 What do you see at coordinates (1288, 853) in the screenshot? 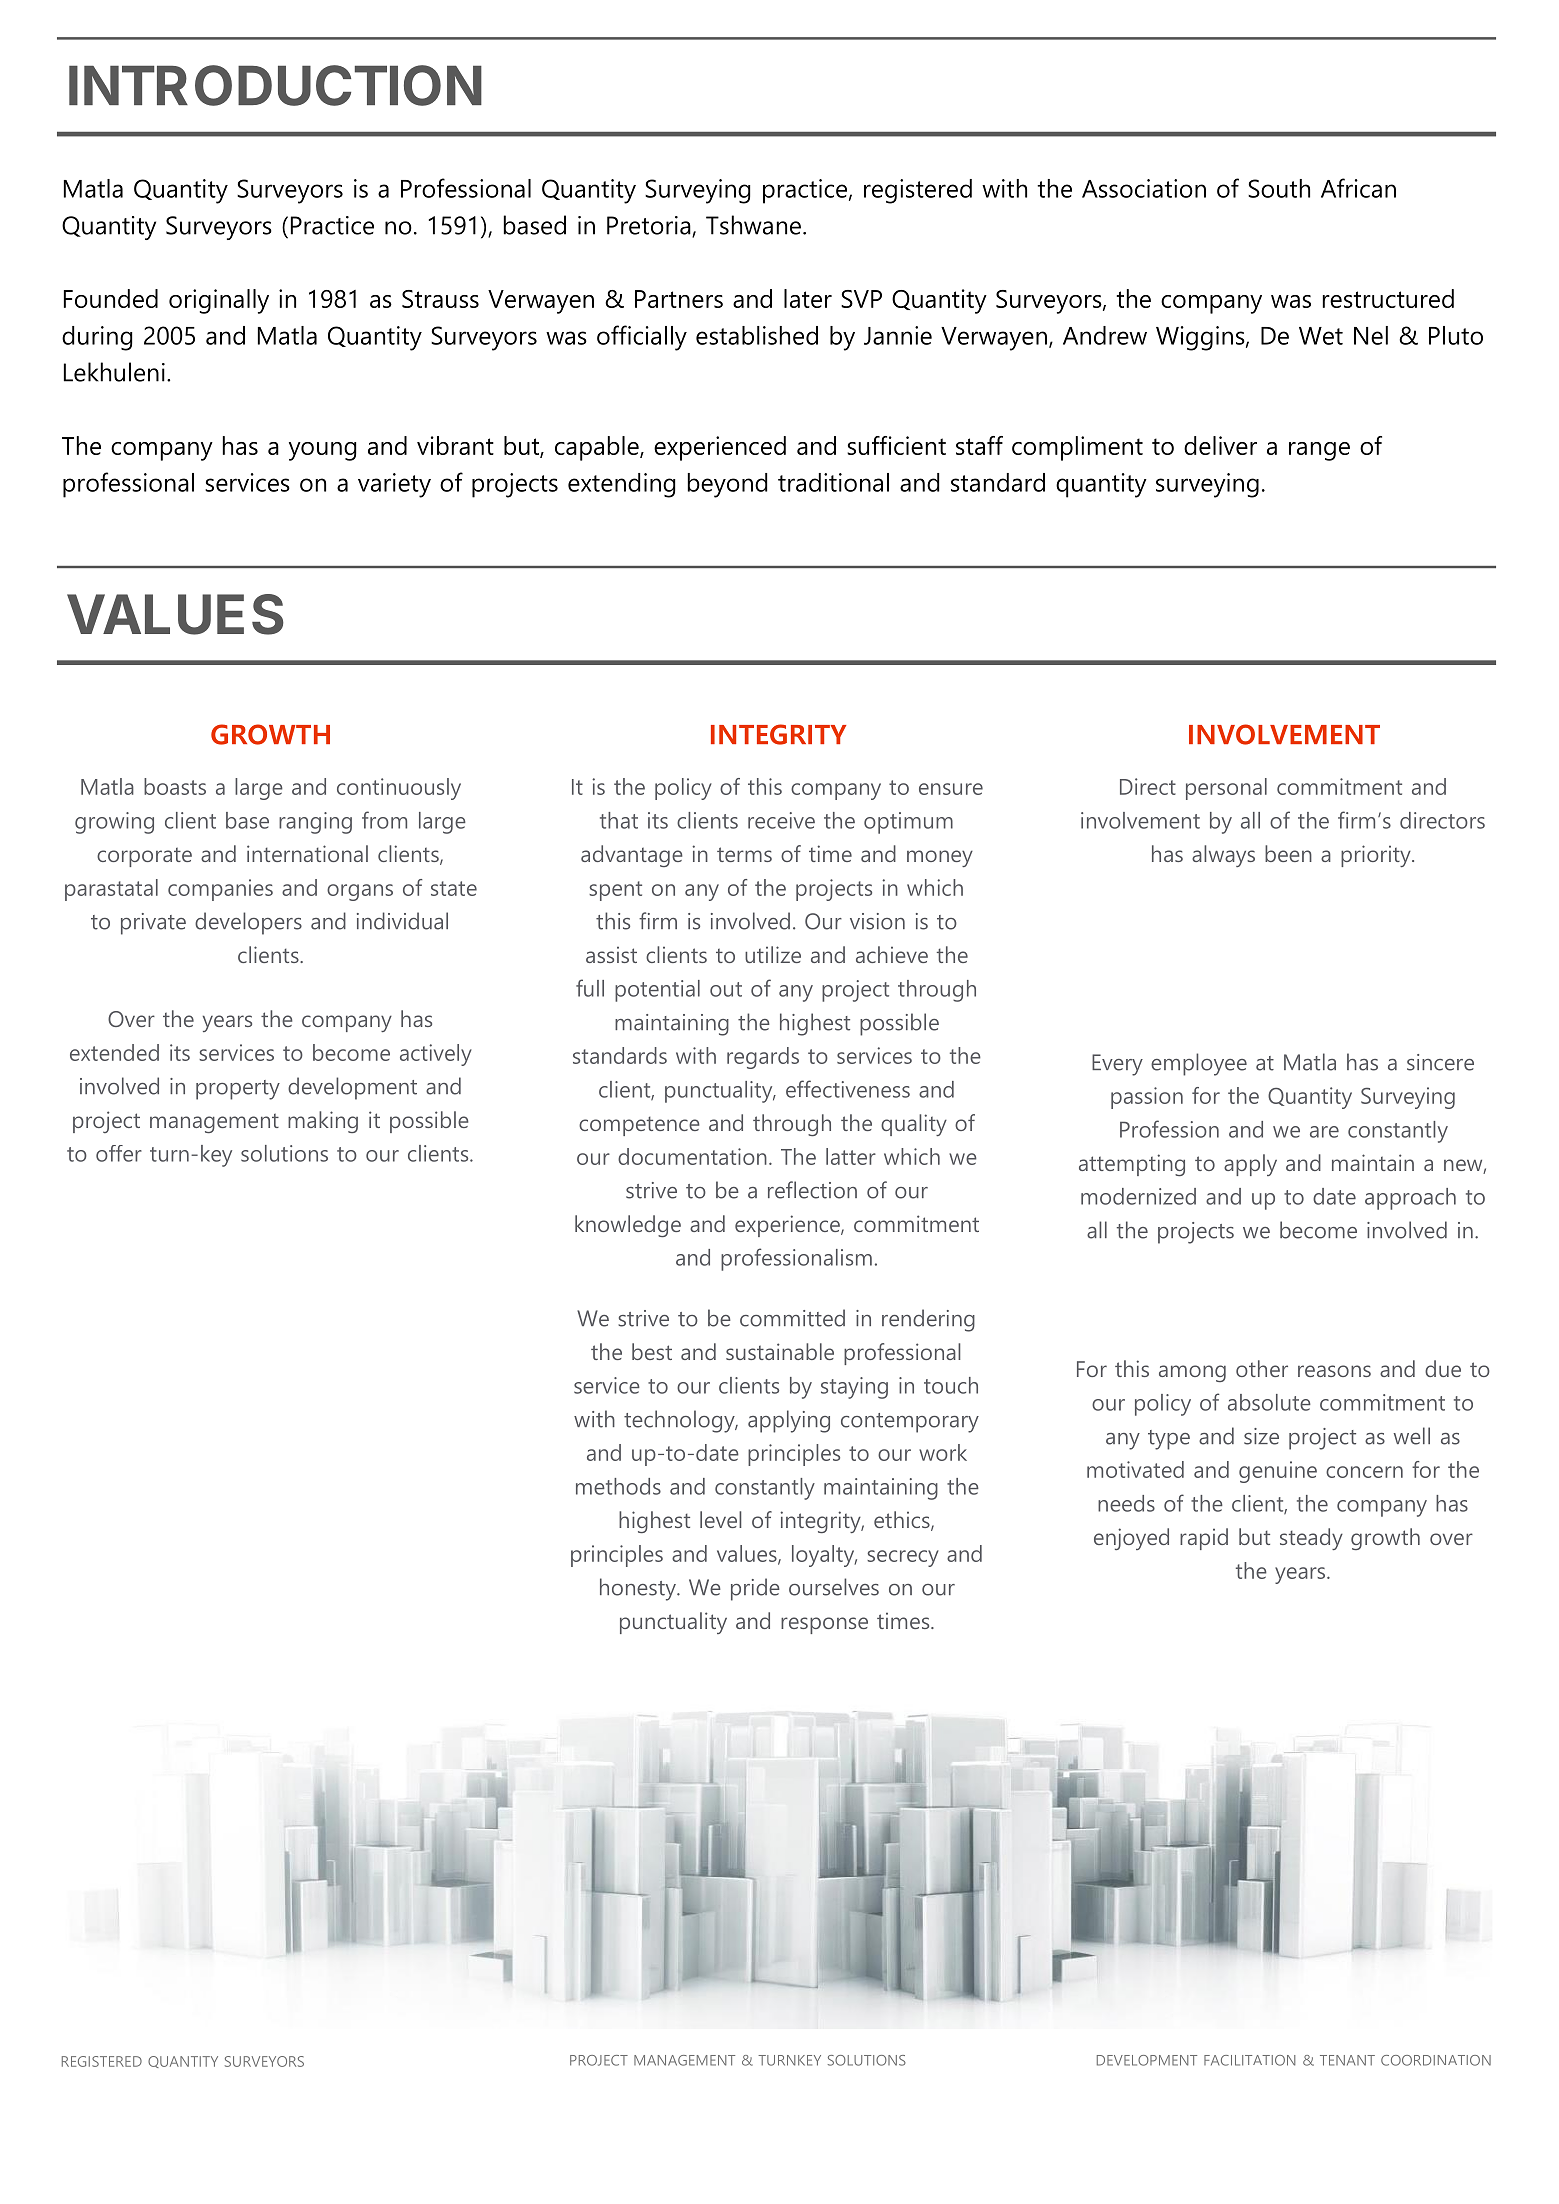
I see `been` at bounding box center [1288, 853].
